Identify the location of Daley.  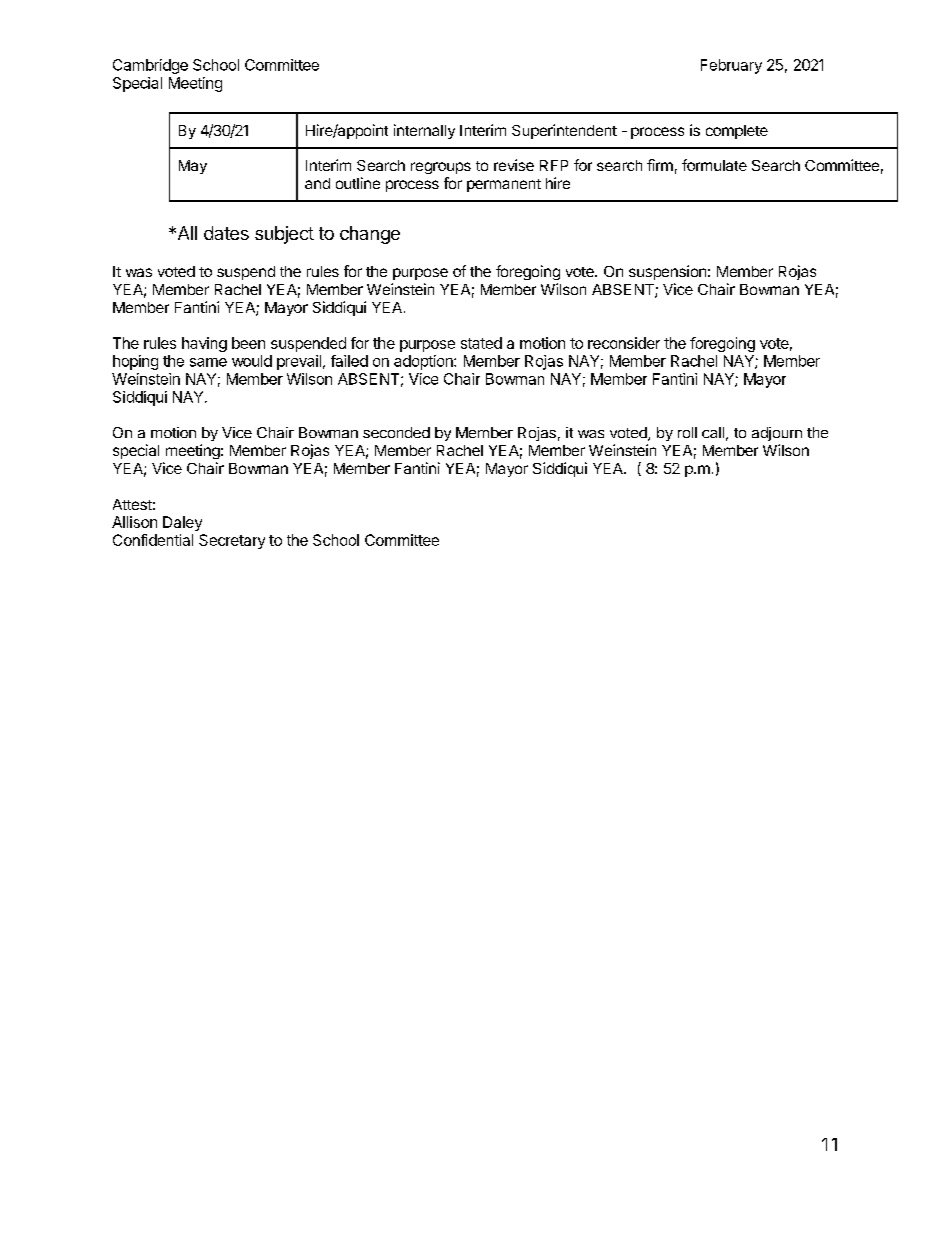
(182, 523).
